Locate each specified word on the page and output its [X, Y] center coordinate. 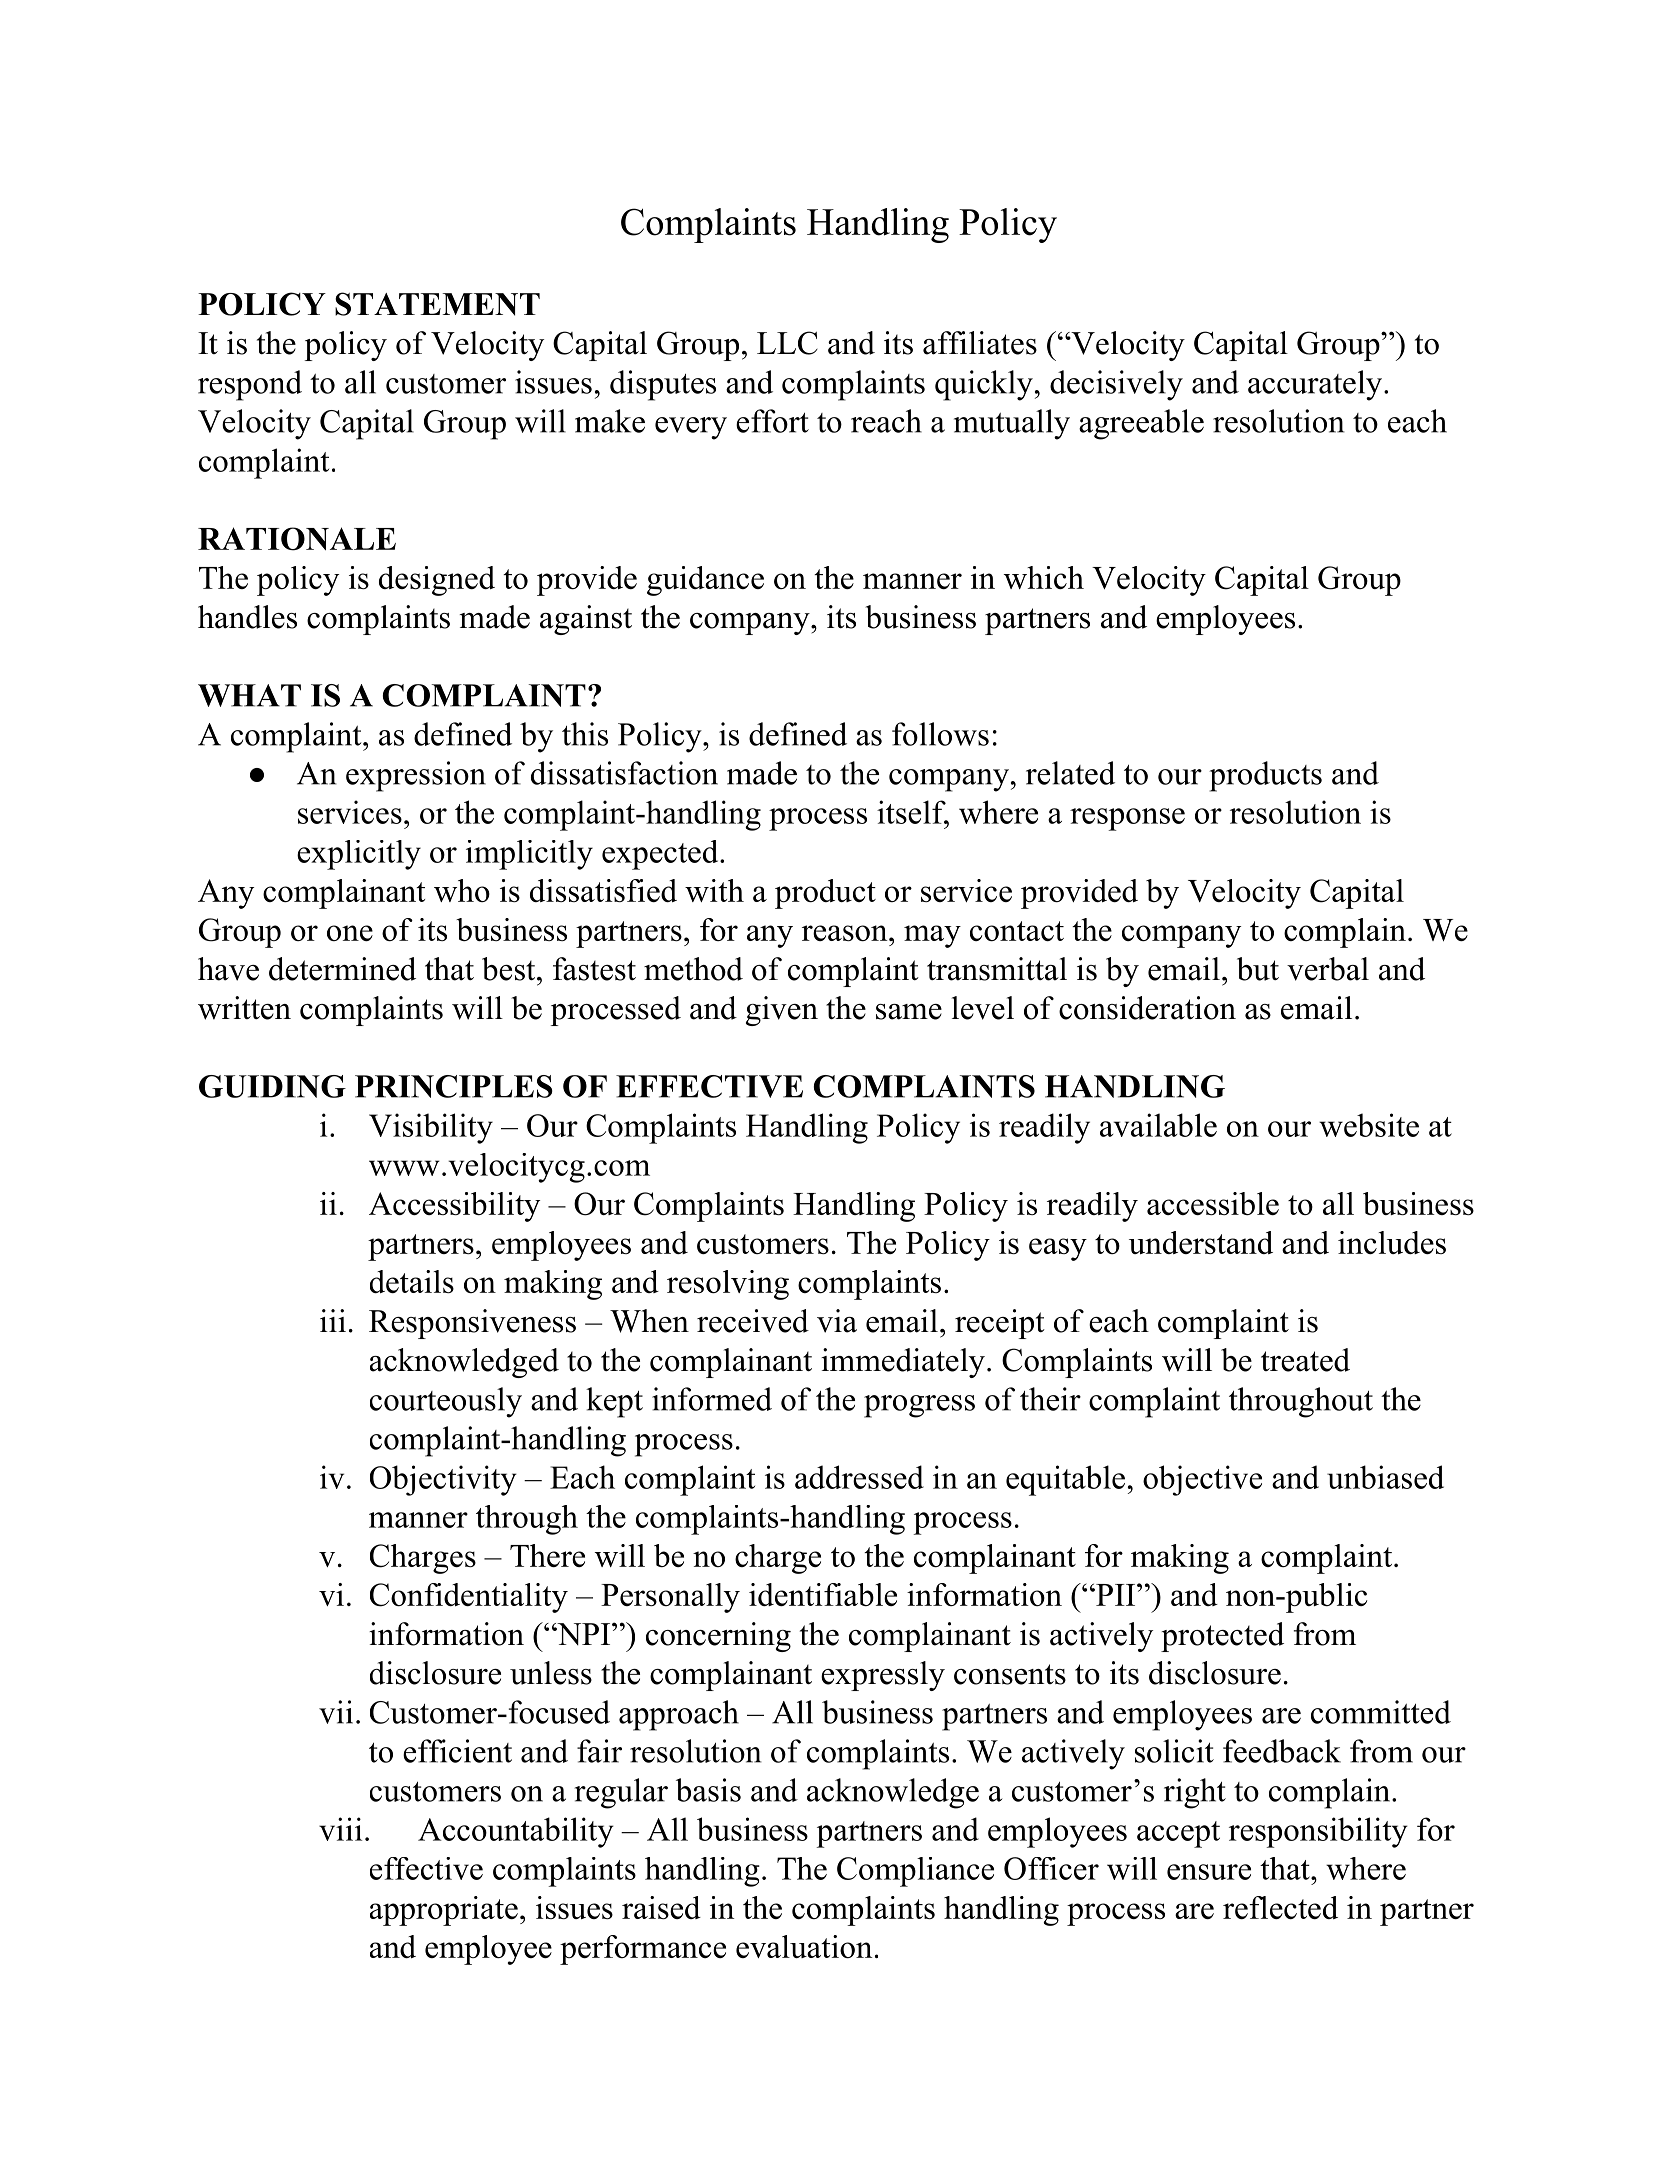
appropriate [444, 1911]
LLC [787, 343]
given [782, 1011]
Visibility [431, 1128]
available [1158, 1125]
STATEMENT [437, 304]
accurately [1315, 385]
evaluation [804, 1946]
